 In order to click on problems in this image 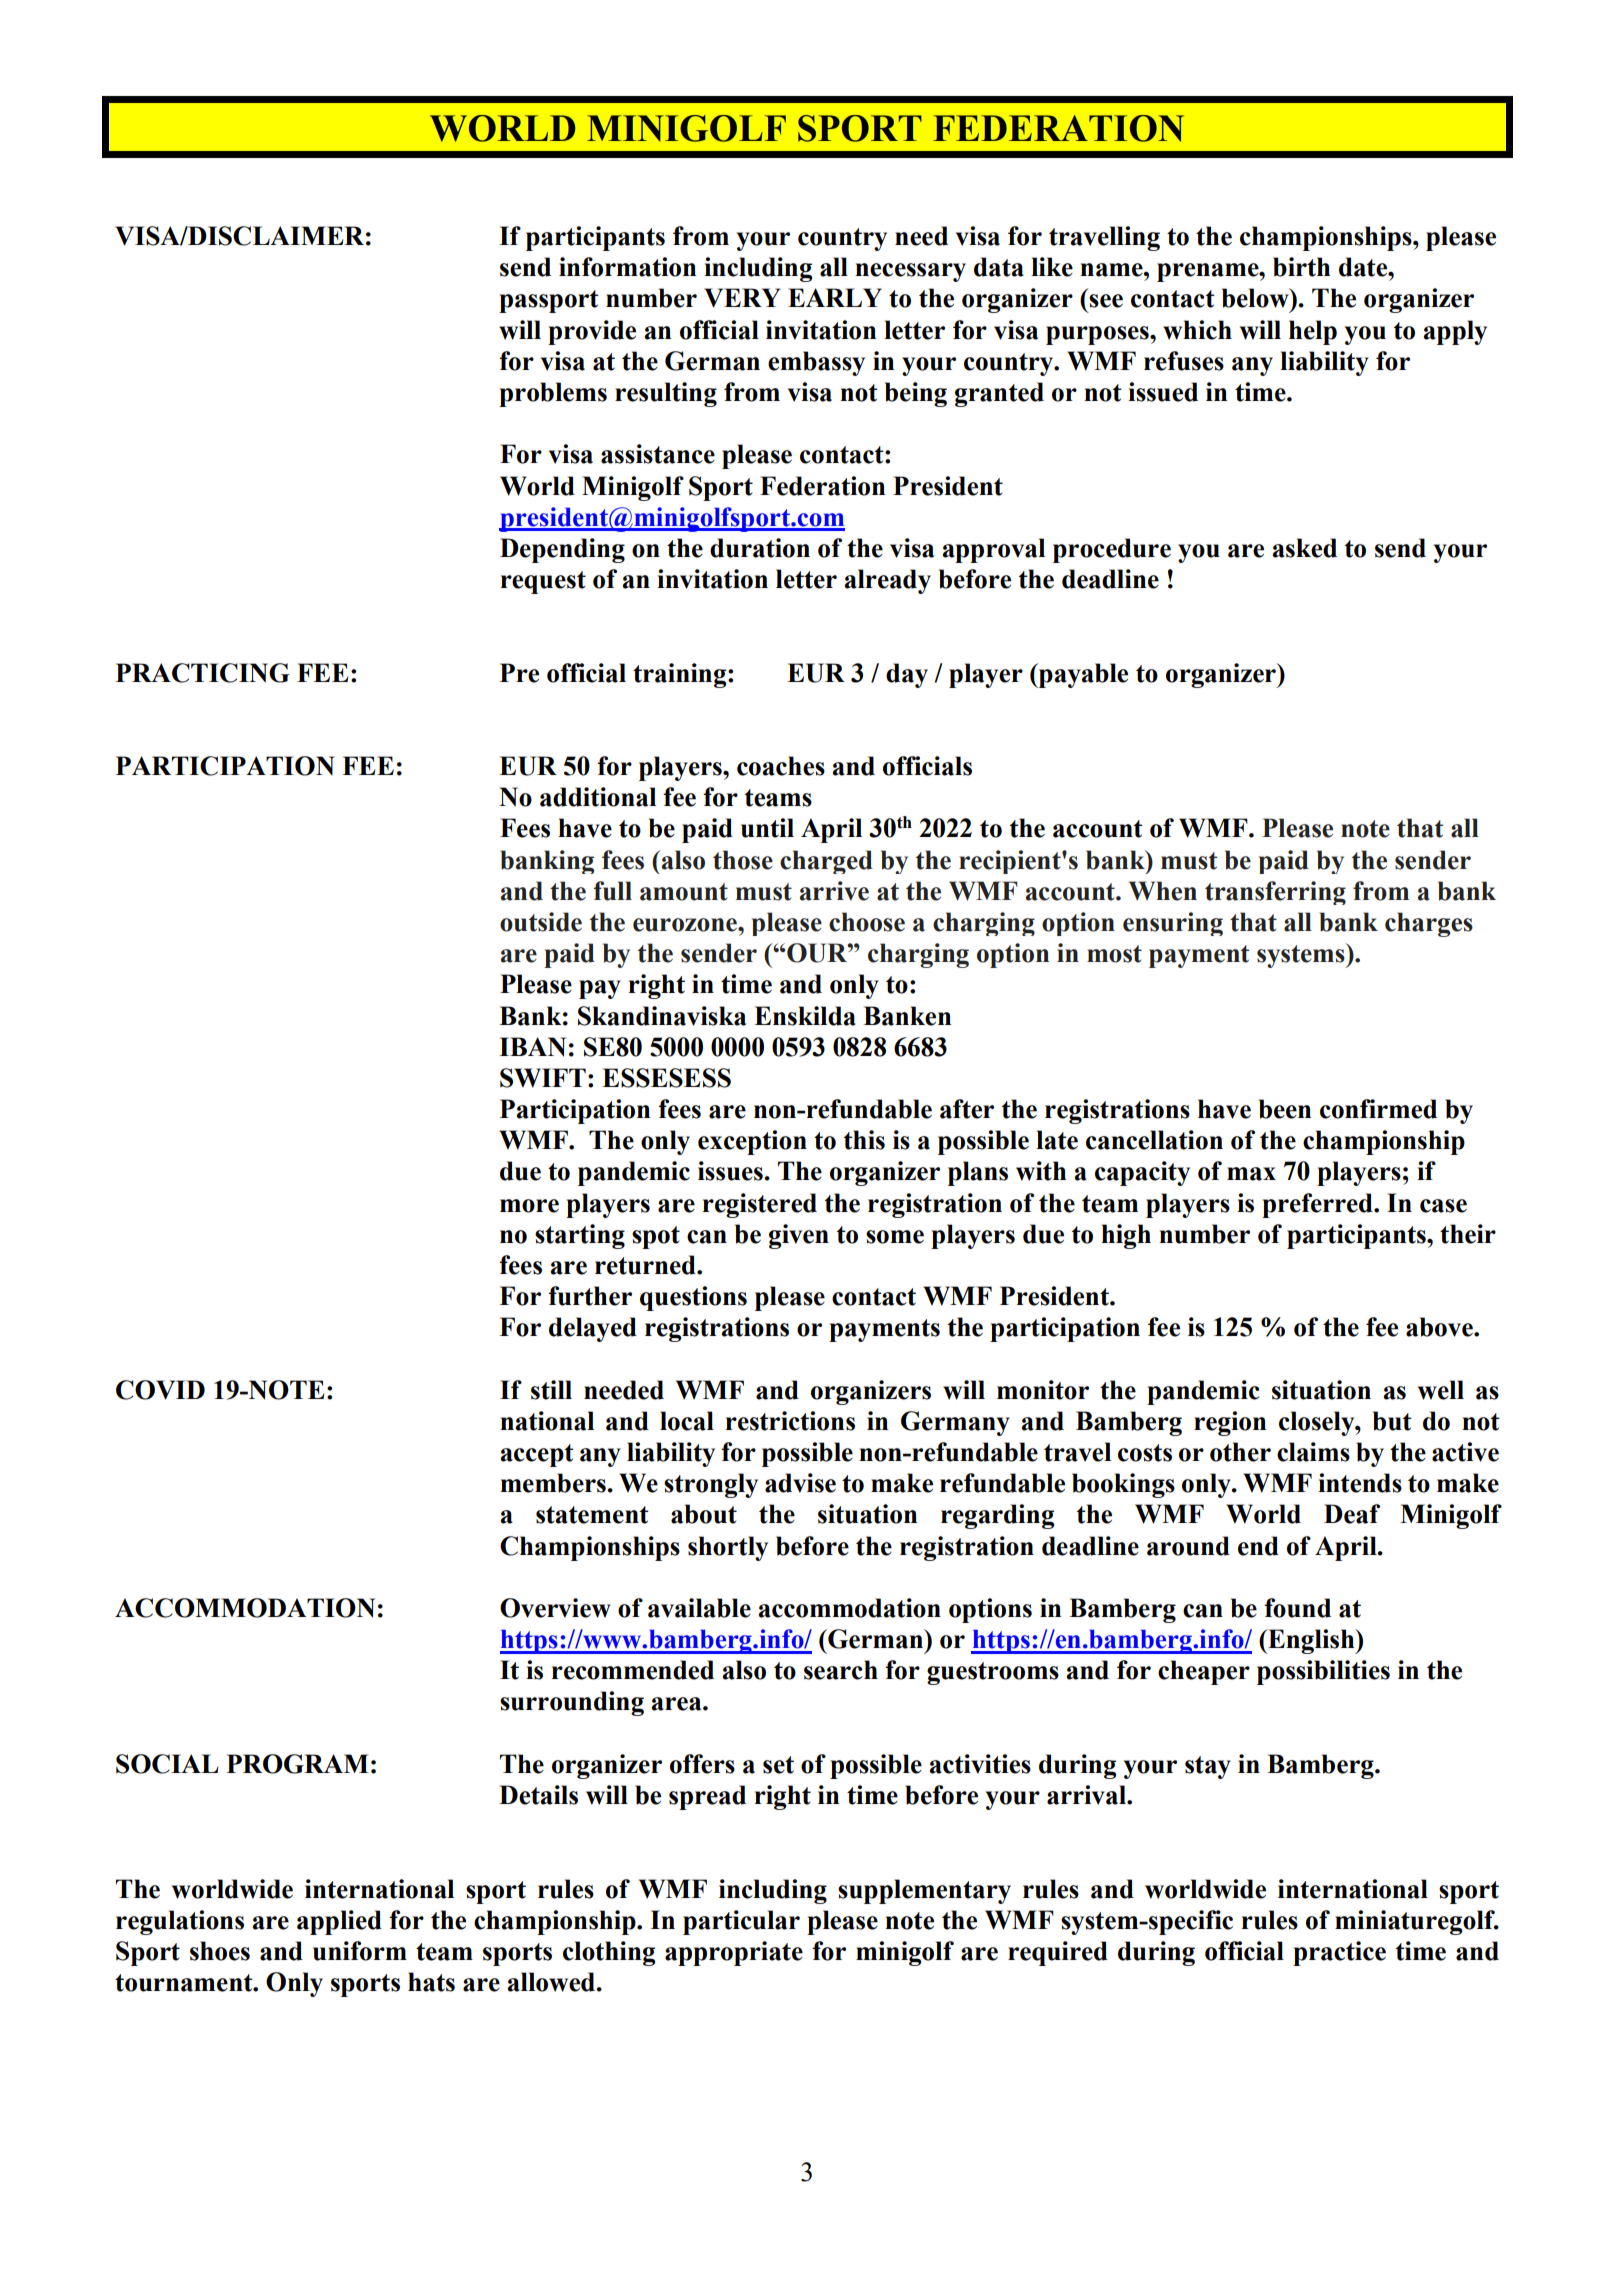, I will do `click(553, 394)`.
